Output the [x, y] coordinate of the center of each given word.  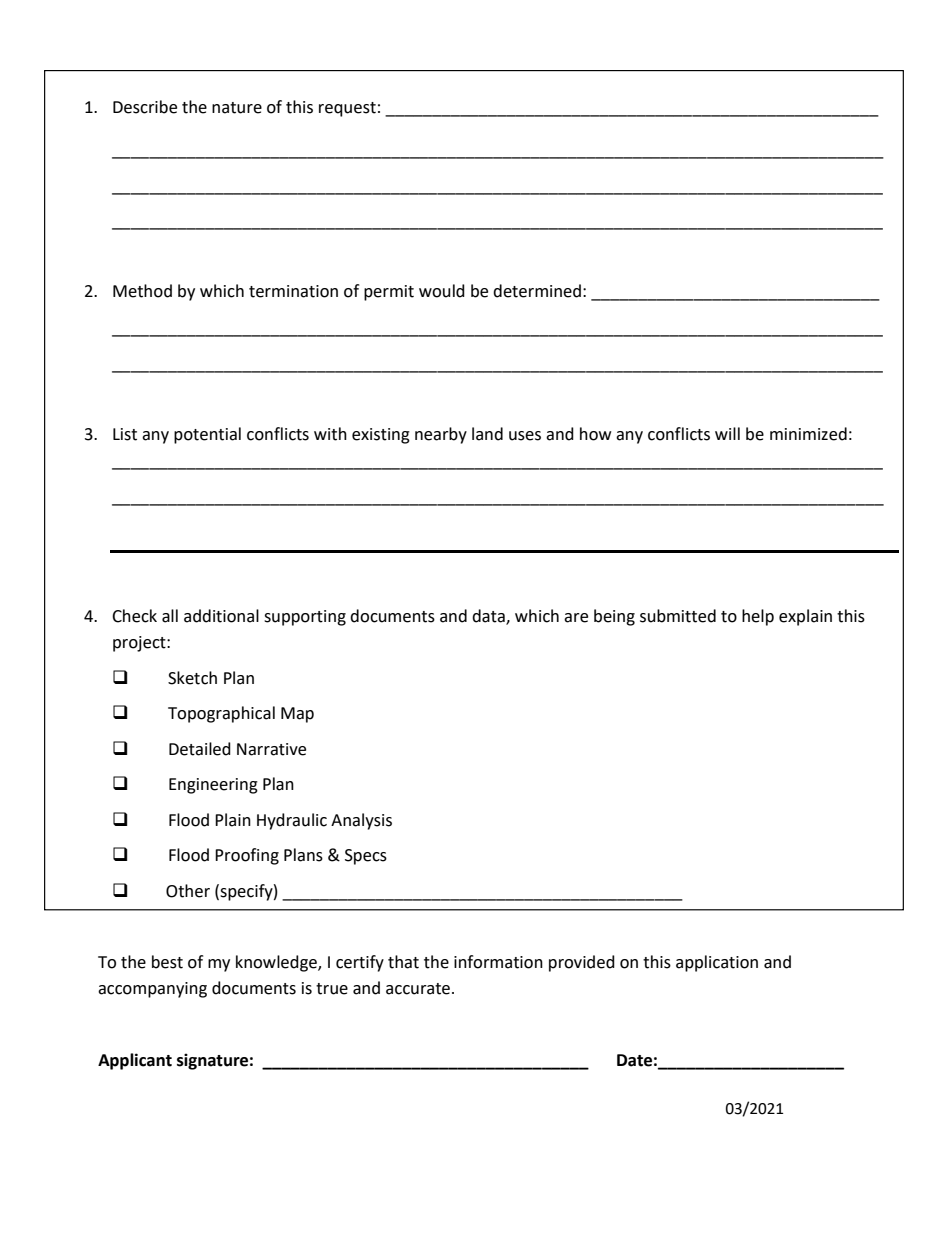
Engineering [213, 786]
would [442, 291]
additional [221, 616]
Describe [145, 107]
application [717, 963]
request [347, 109]
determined [537, 291]
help [758, 617]
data [489, 616]
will [727, 433]
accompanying [152, 990]
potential [207, 435]
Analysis [361, 821]
